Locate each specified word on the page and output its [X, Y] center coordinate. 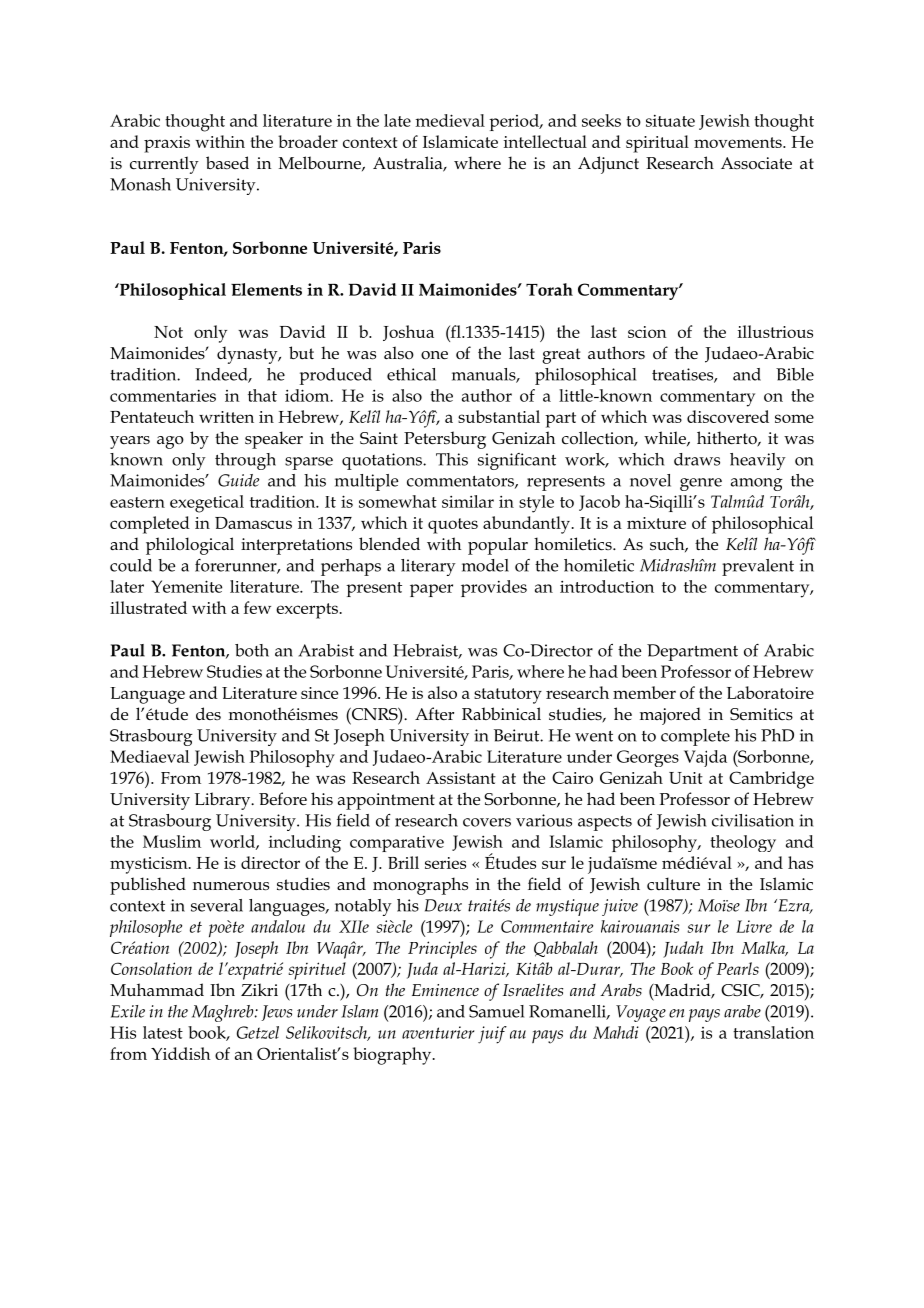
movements [739, 142]
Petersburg [445, 440]
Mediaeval [149, 756]
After [434, 714]
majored [670, 716]
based [227, 162]
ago [170, 442]
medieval [450, 120]
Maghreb [224, 1013]
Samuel [496, 1011]
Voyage [641, 1013]
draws [697, 459]
